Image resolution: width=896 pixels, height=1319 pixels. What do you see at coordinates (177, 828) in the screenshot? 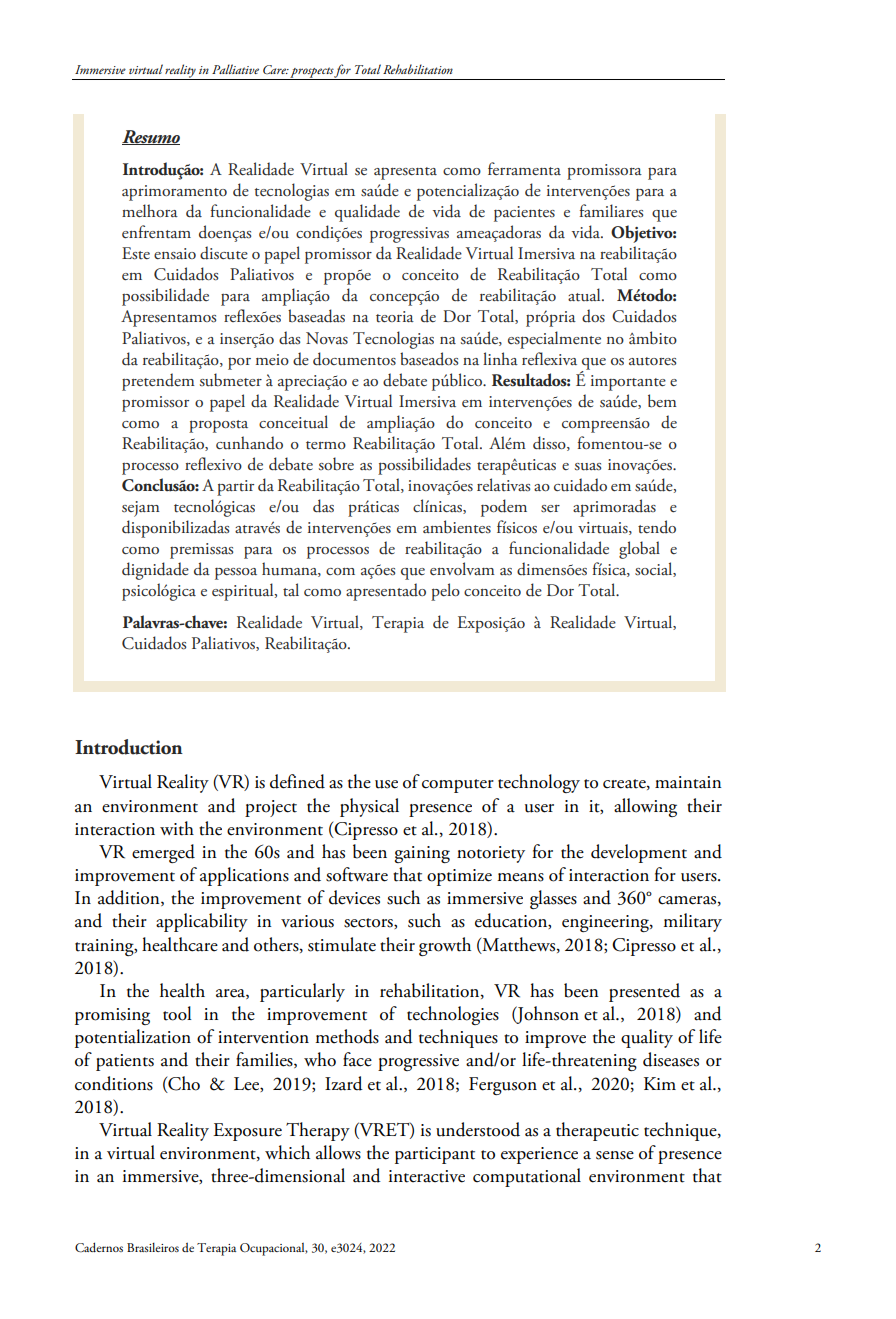
I see `with` at bounding box center [177, 828].
